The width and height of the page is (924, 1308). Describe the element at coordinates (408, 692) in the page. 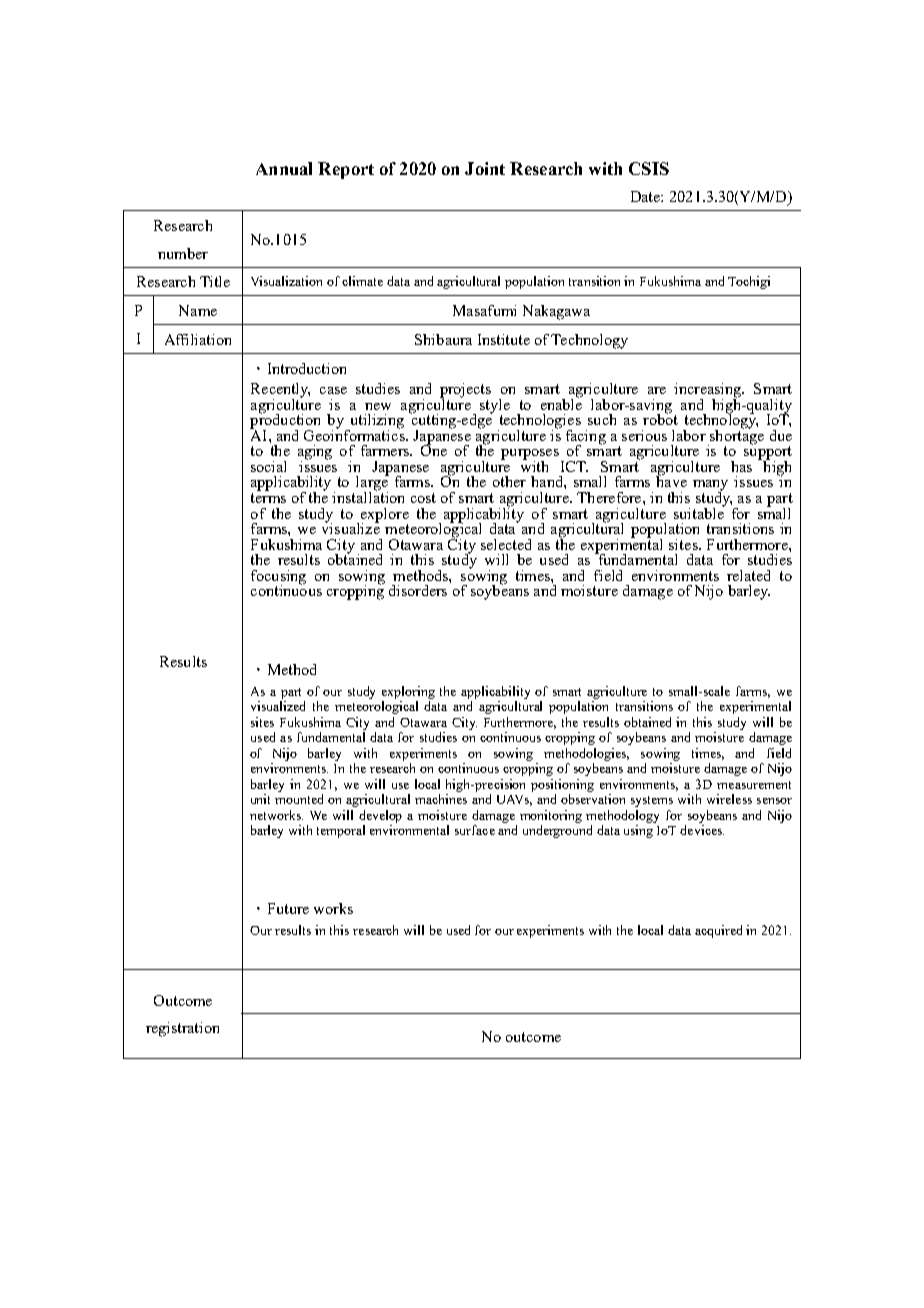

I see `exploring` at that location.
